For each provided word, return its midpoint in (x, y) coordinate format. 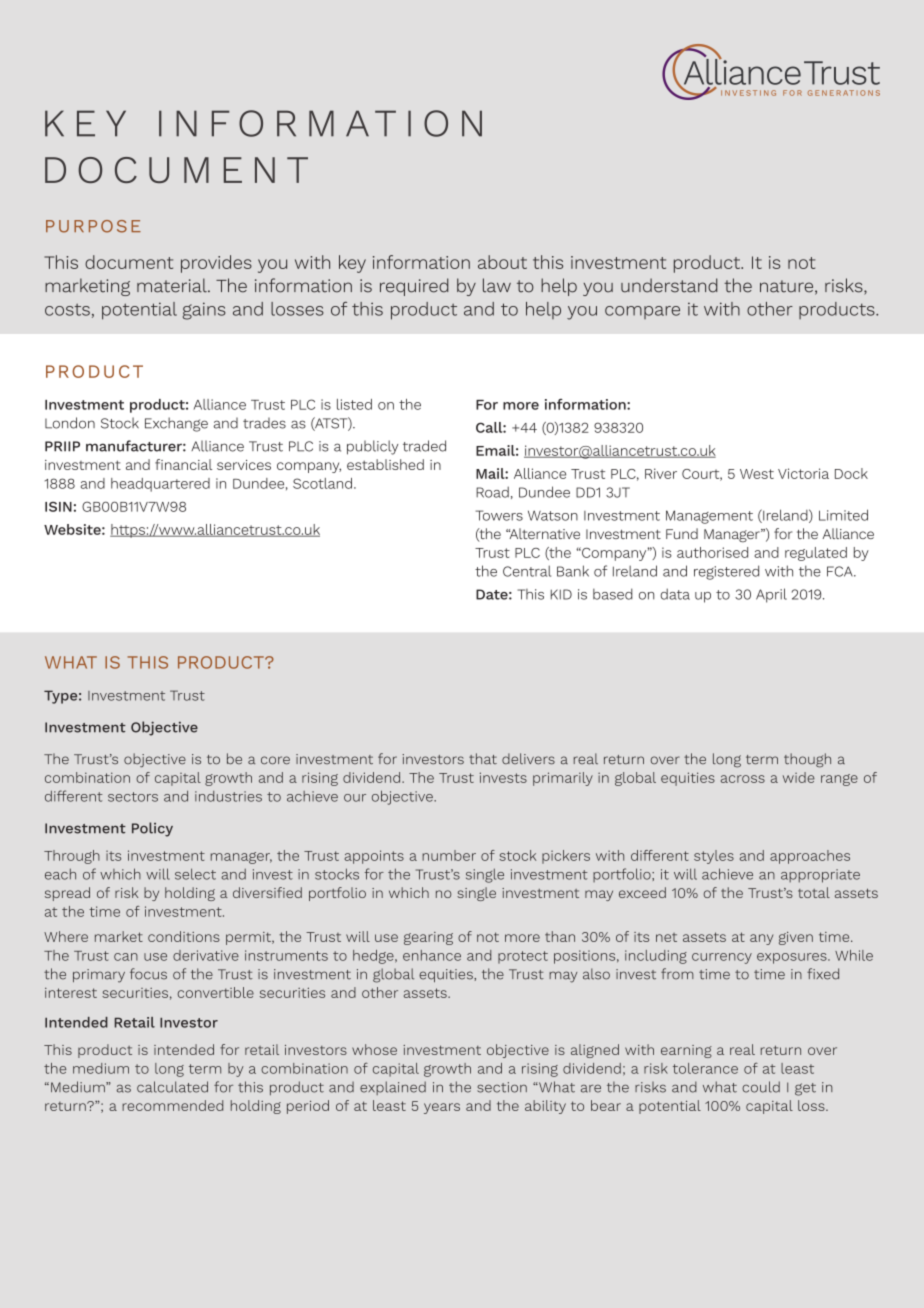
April (771, 595)
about (502, 262)
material (173, 285)
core (275, 760)
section (502, 1087)
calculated (172, 1087)
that (483, 758)
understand (669, 285)
